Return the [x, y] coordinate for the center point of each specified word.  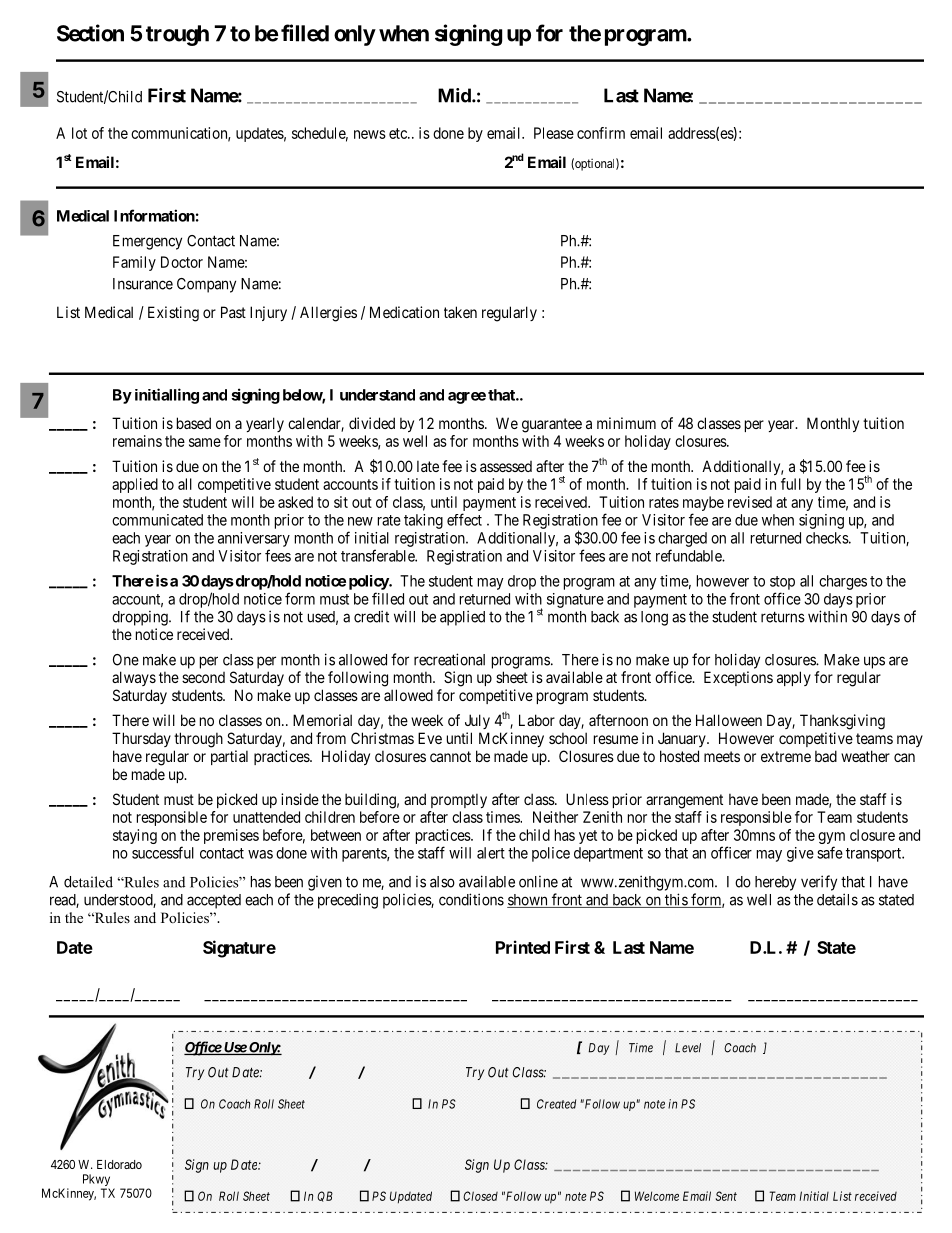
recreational [449, 659]
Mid [455, 95]
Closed [480, 1196]
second [203, 677]
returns [783, 617]
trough [177, 35]
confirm [601, 133]
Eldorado [119, 1164]
